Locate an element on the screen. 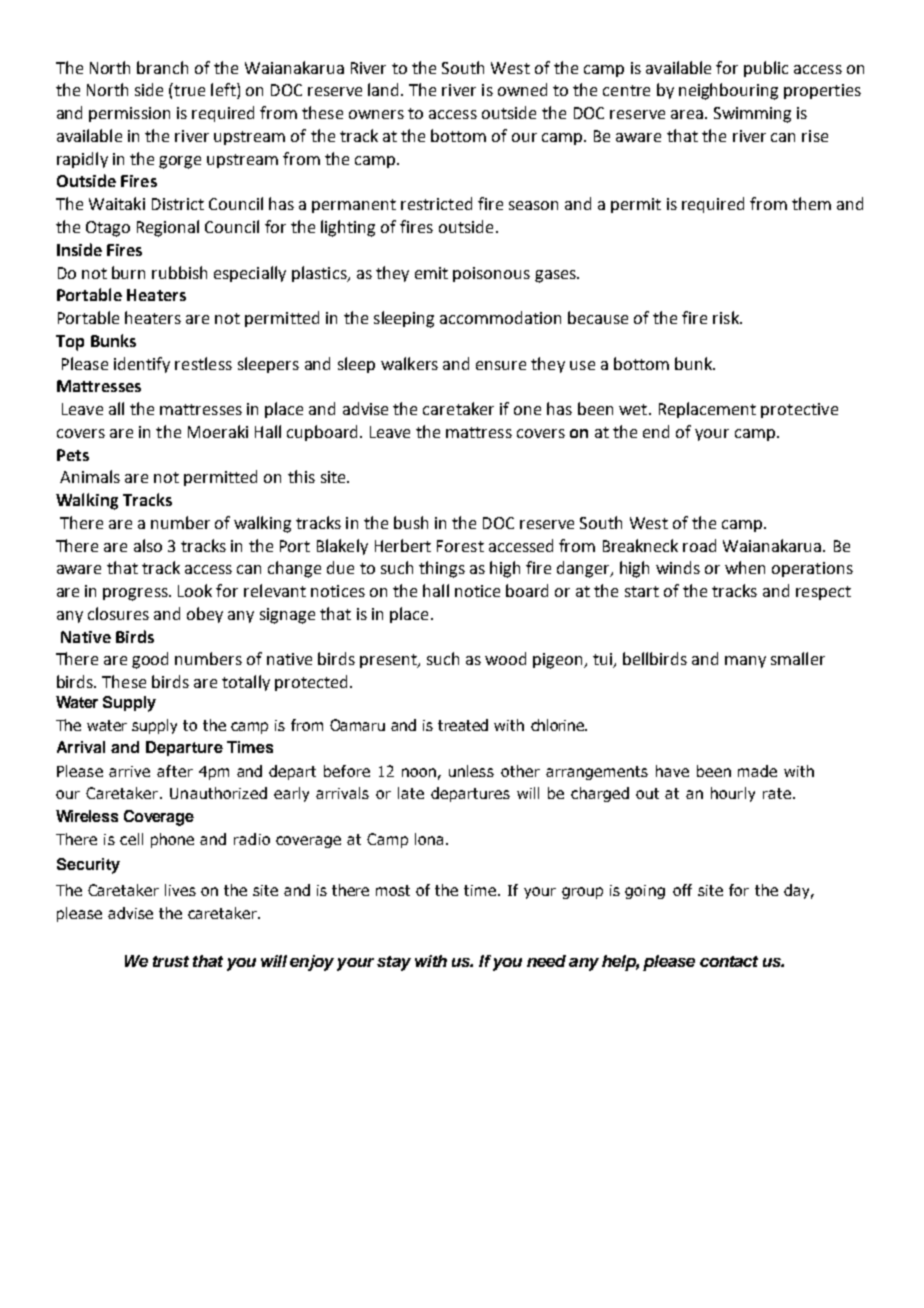 The height and width of the screenshot is (1308, 924). neighbouring is located at coordinates (728, 91).
